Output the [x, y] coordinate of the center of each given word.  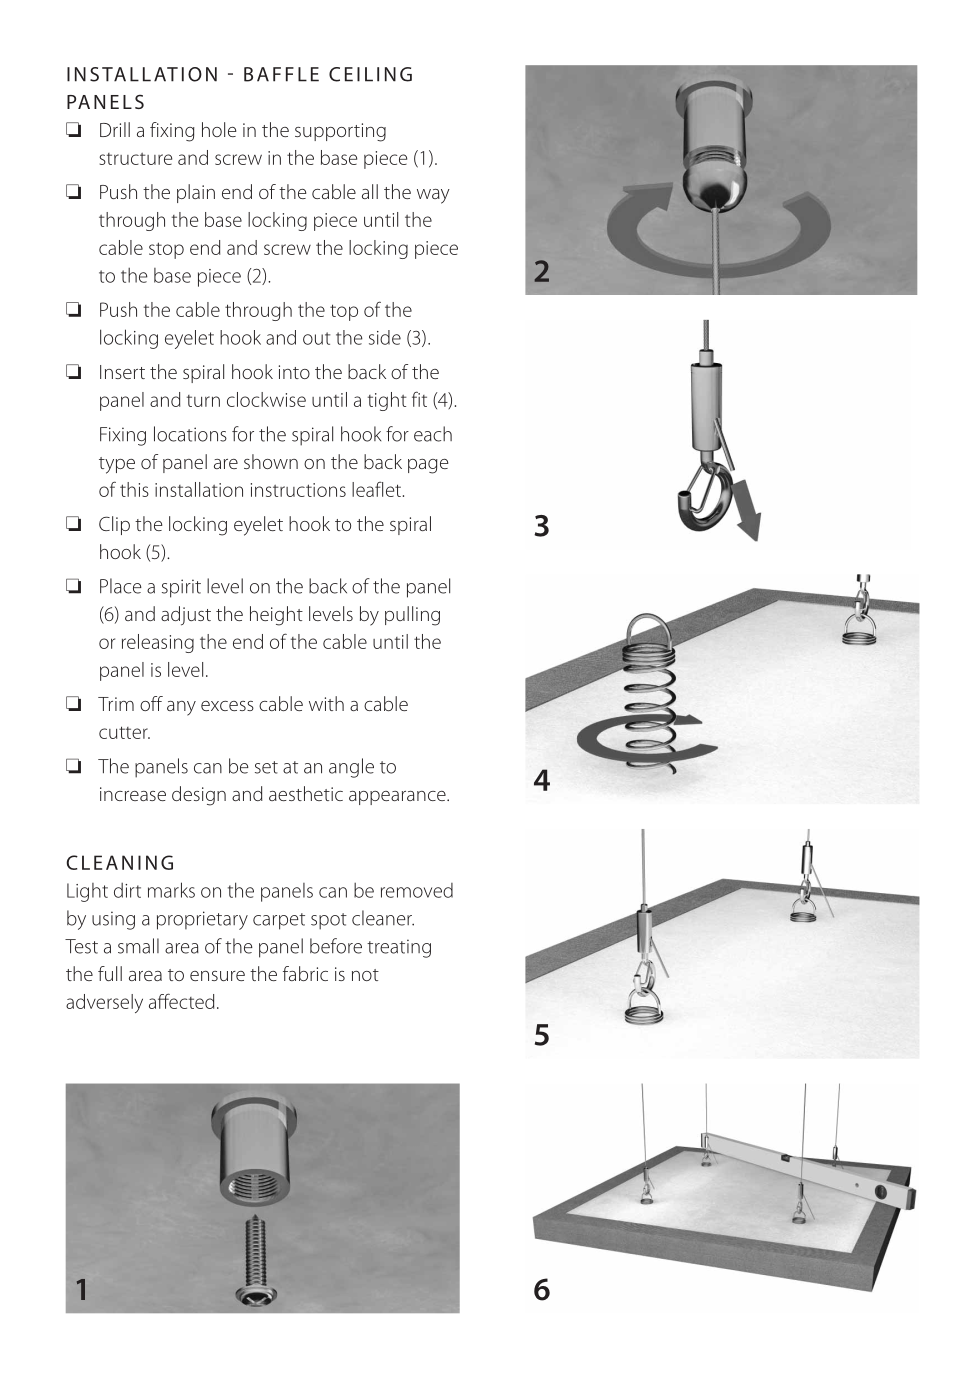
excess [227, 706]
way [433, 196]
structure [135, 159]
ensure [217, 976]
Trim [116, 704]
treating [399, 948]
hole [219, 129]
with [326, 703]
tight [387, 401]
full [110, 973]
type [117, 465]
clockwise [266, 399]
